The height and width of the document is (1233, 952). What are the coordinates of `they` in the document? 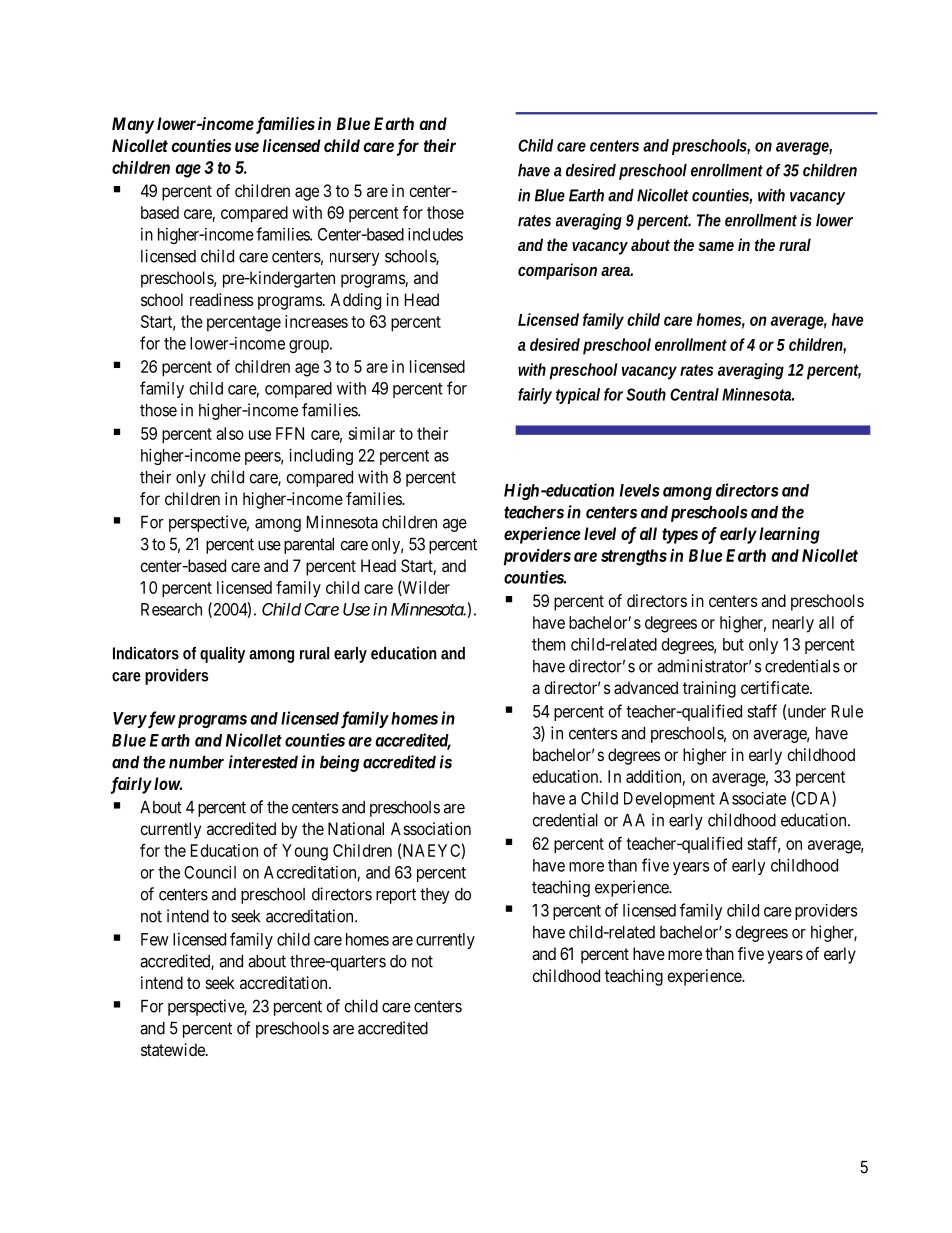 It's located at (434, 896).
